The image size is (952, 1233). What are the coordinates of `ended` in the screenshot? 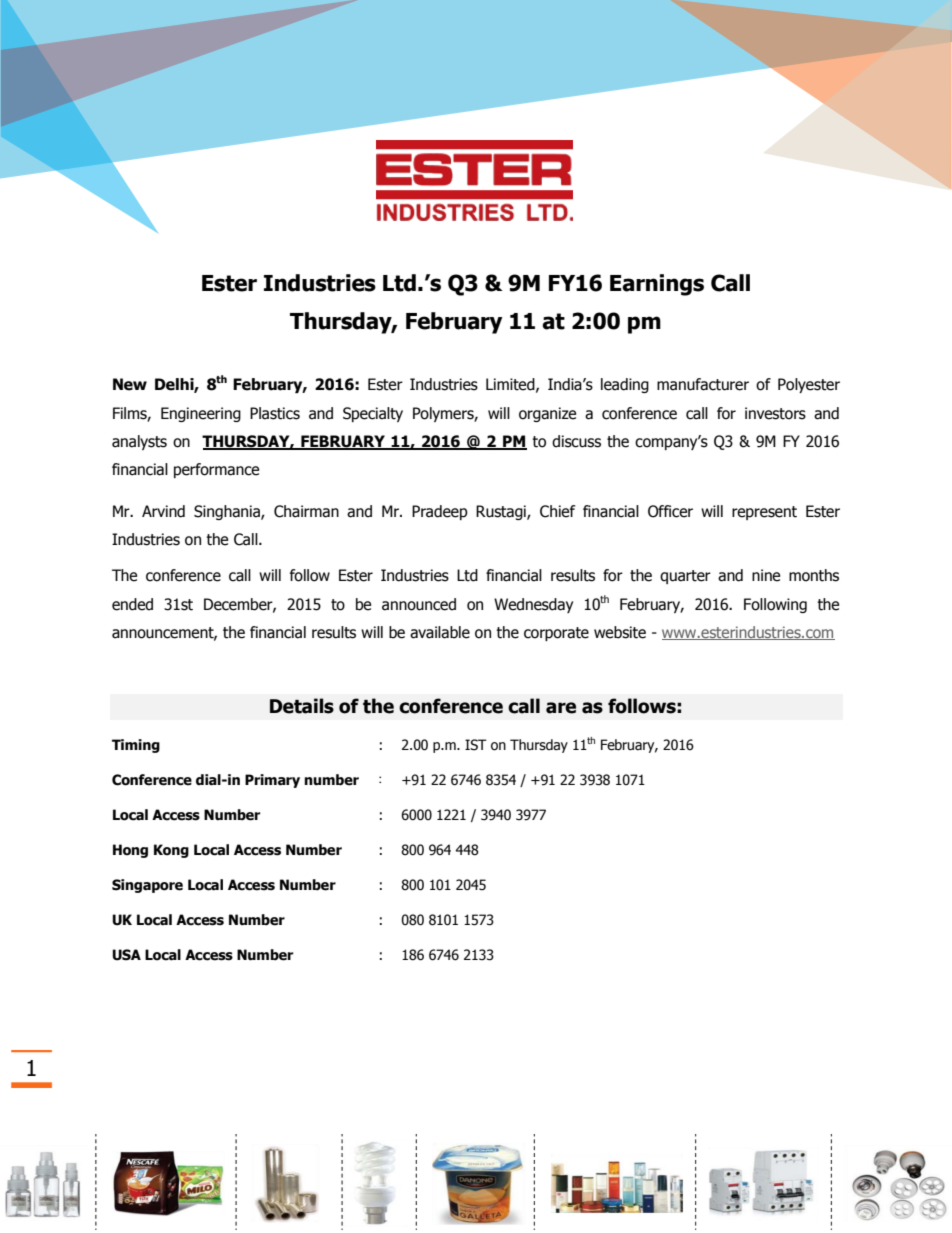 It's located at (132, 604).
